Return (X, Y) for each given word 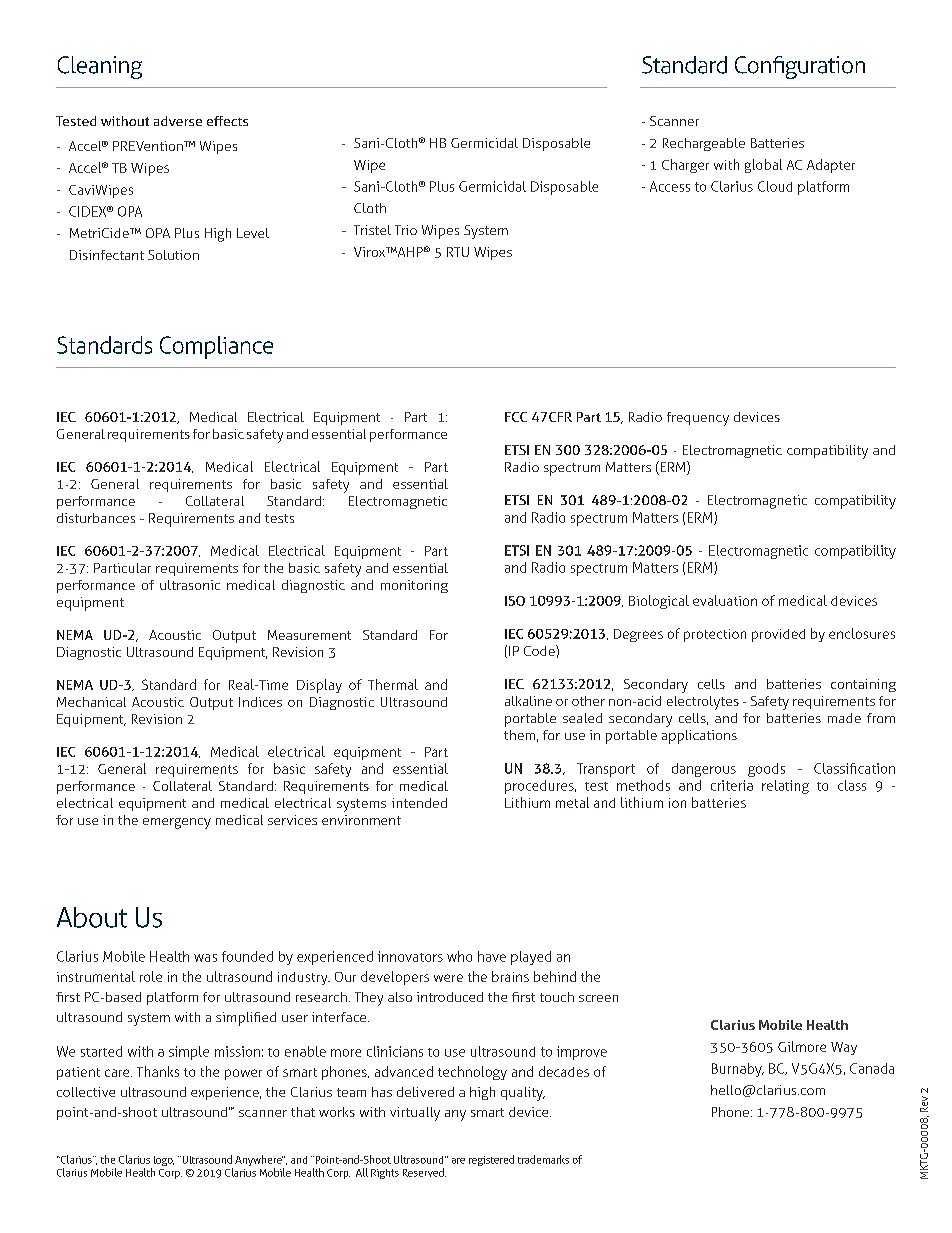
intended (419, 803)
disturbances (96, 518)
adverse (178, 121)
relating (785, 787)
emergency (177, 823)
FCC (516, 417)
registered (491, 1160)
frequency (698, 419)
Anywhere (259, 1162)
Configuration (800, 67)
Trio (406, 230)
